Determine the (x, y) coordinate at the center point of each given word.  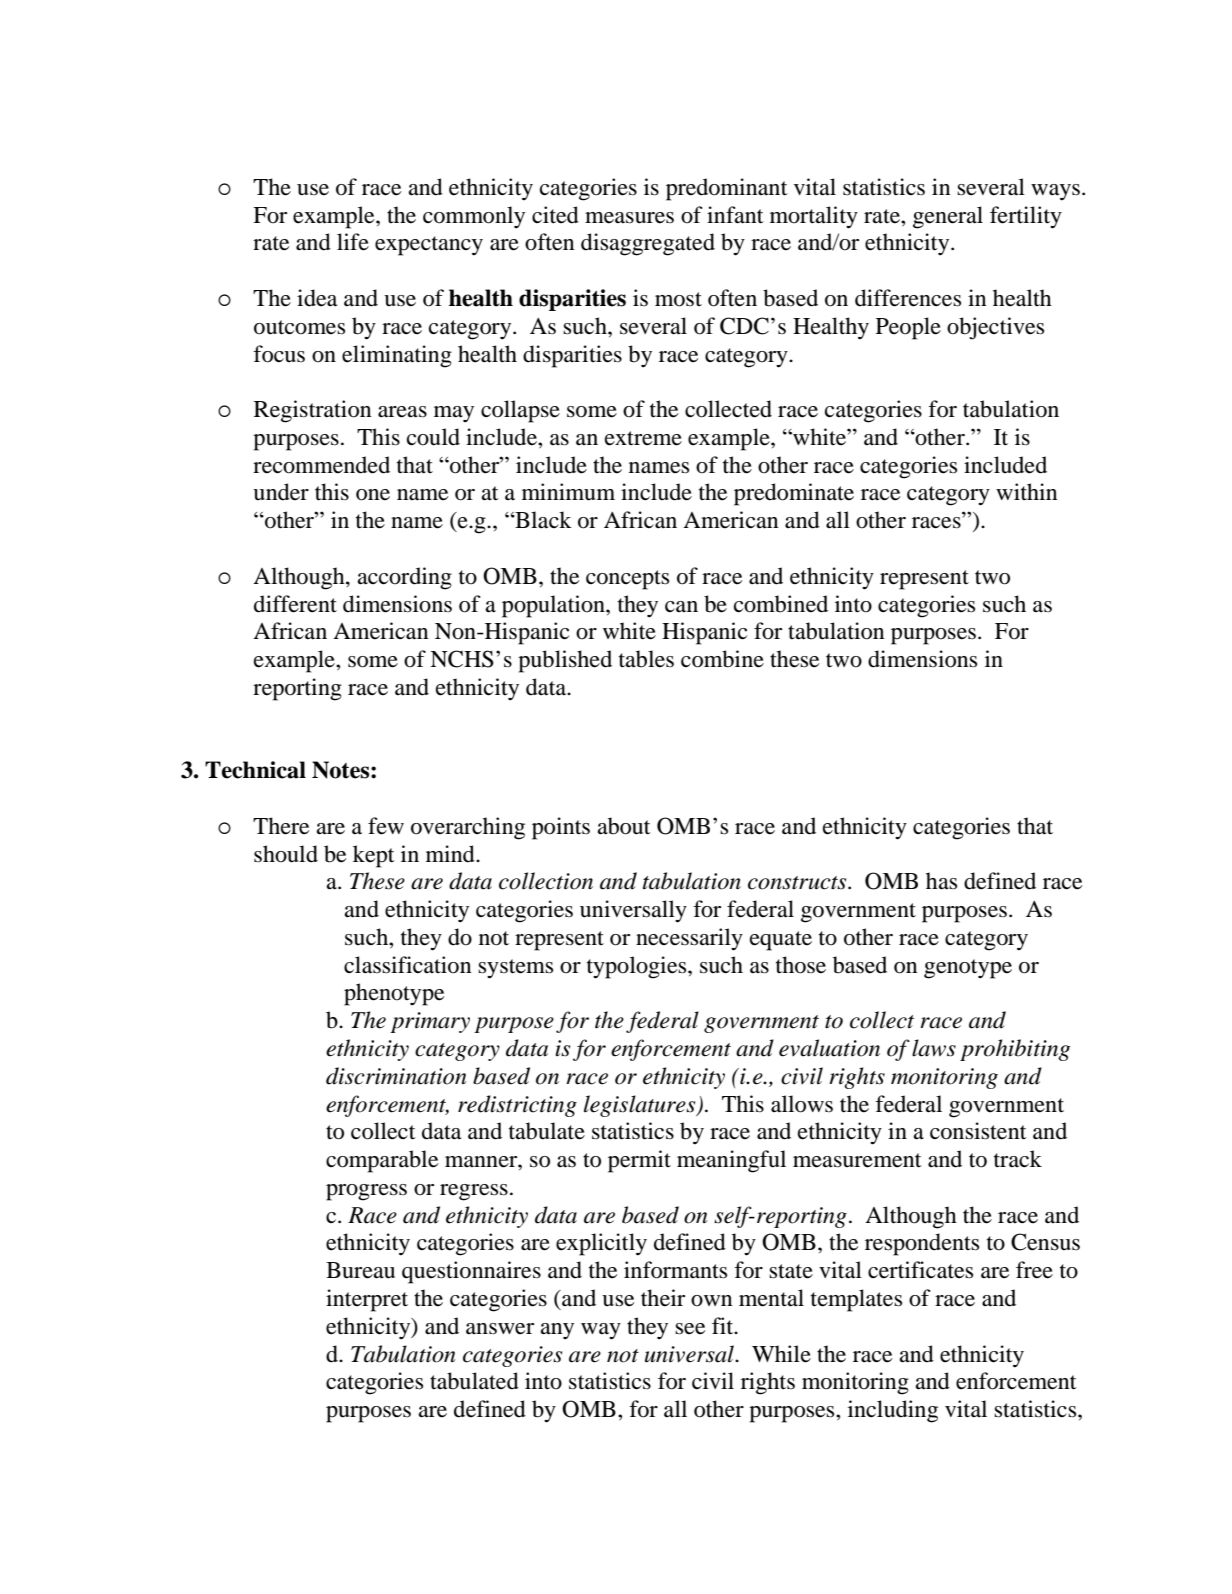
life (353, 242)
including (893, 1411)
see (690, 1329)
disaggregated (648, 244)
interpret (367, 1300)
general (948, 217)
